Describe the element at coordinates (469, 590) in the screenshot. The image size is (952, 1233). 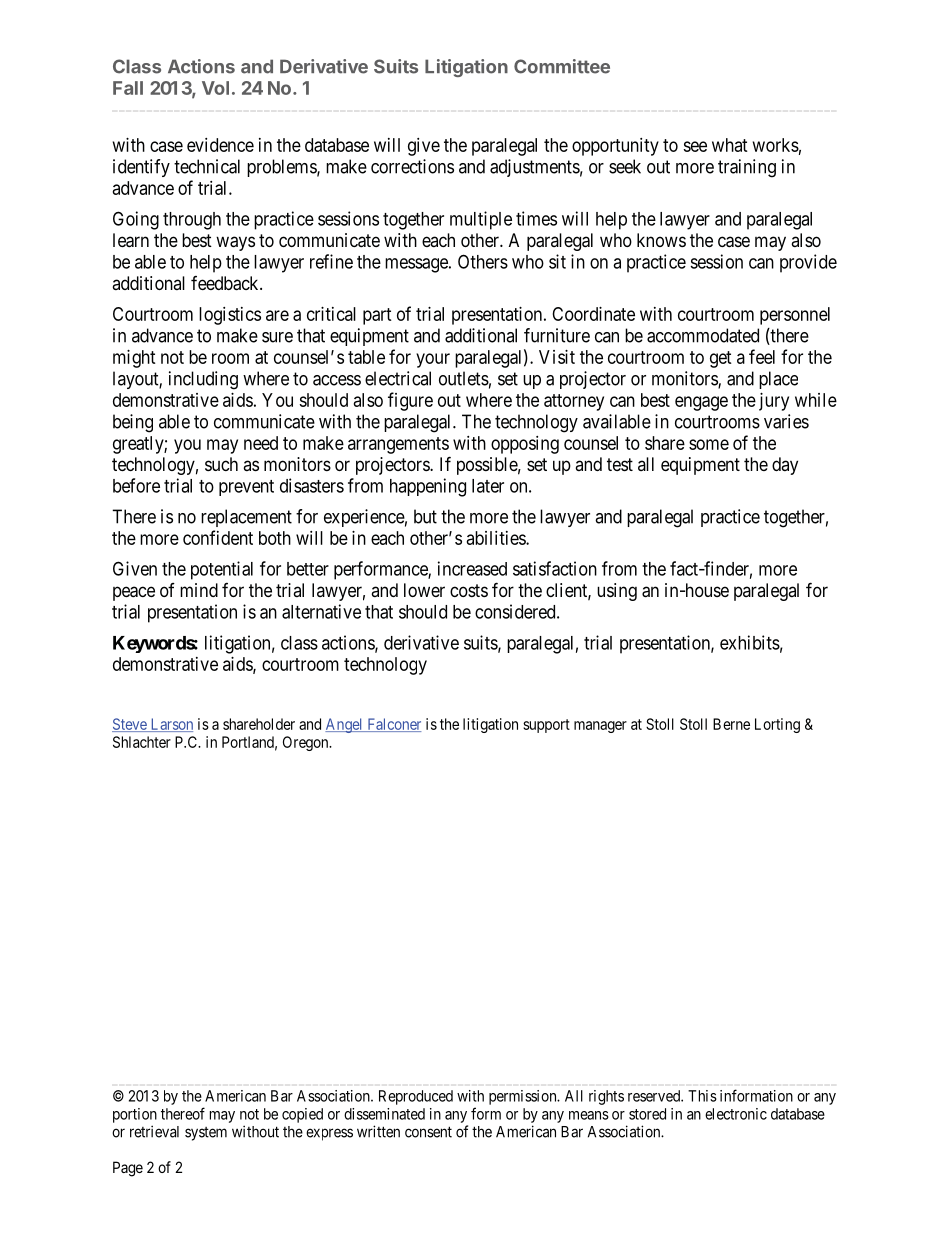
I see `costs` at that location.
